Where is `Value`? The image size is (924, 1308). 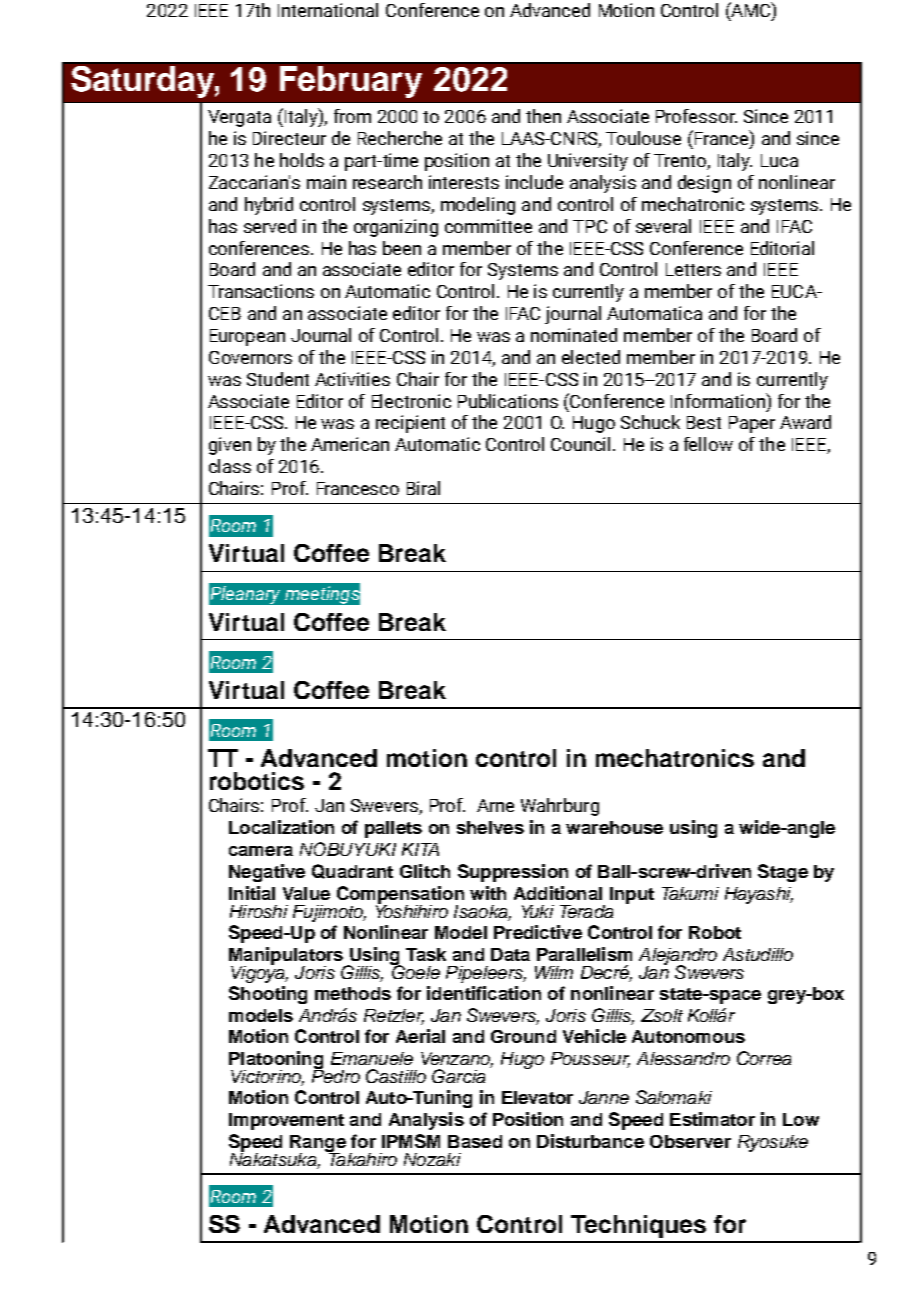 Value is located at coordinates (306, 893).
